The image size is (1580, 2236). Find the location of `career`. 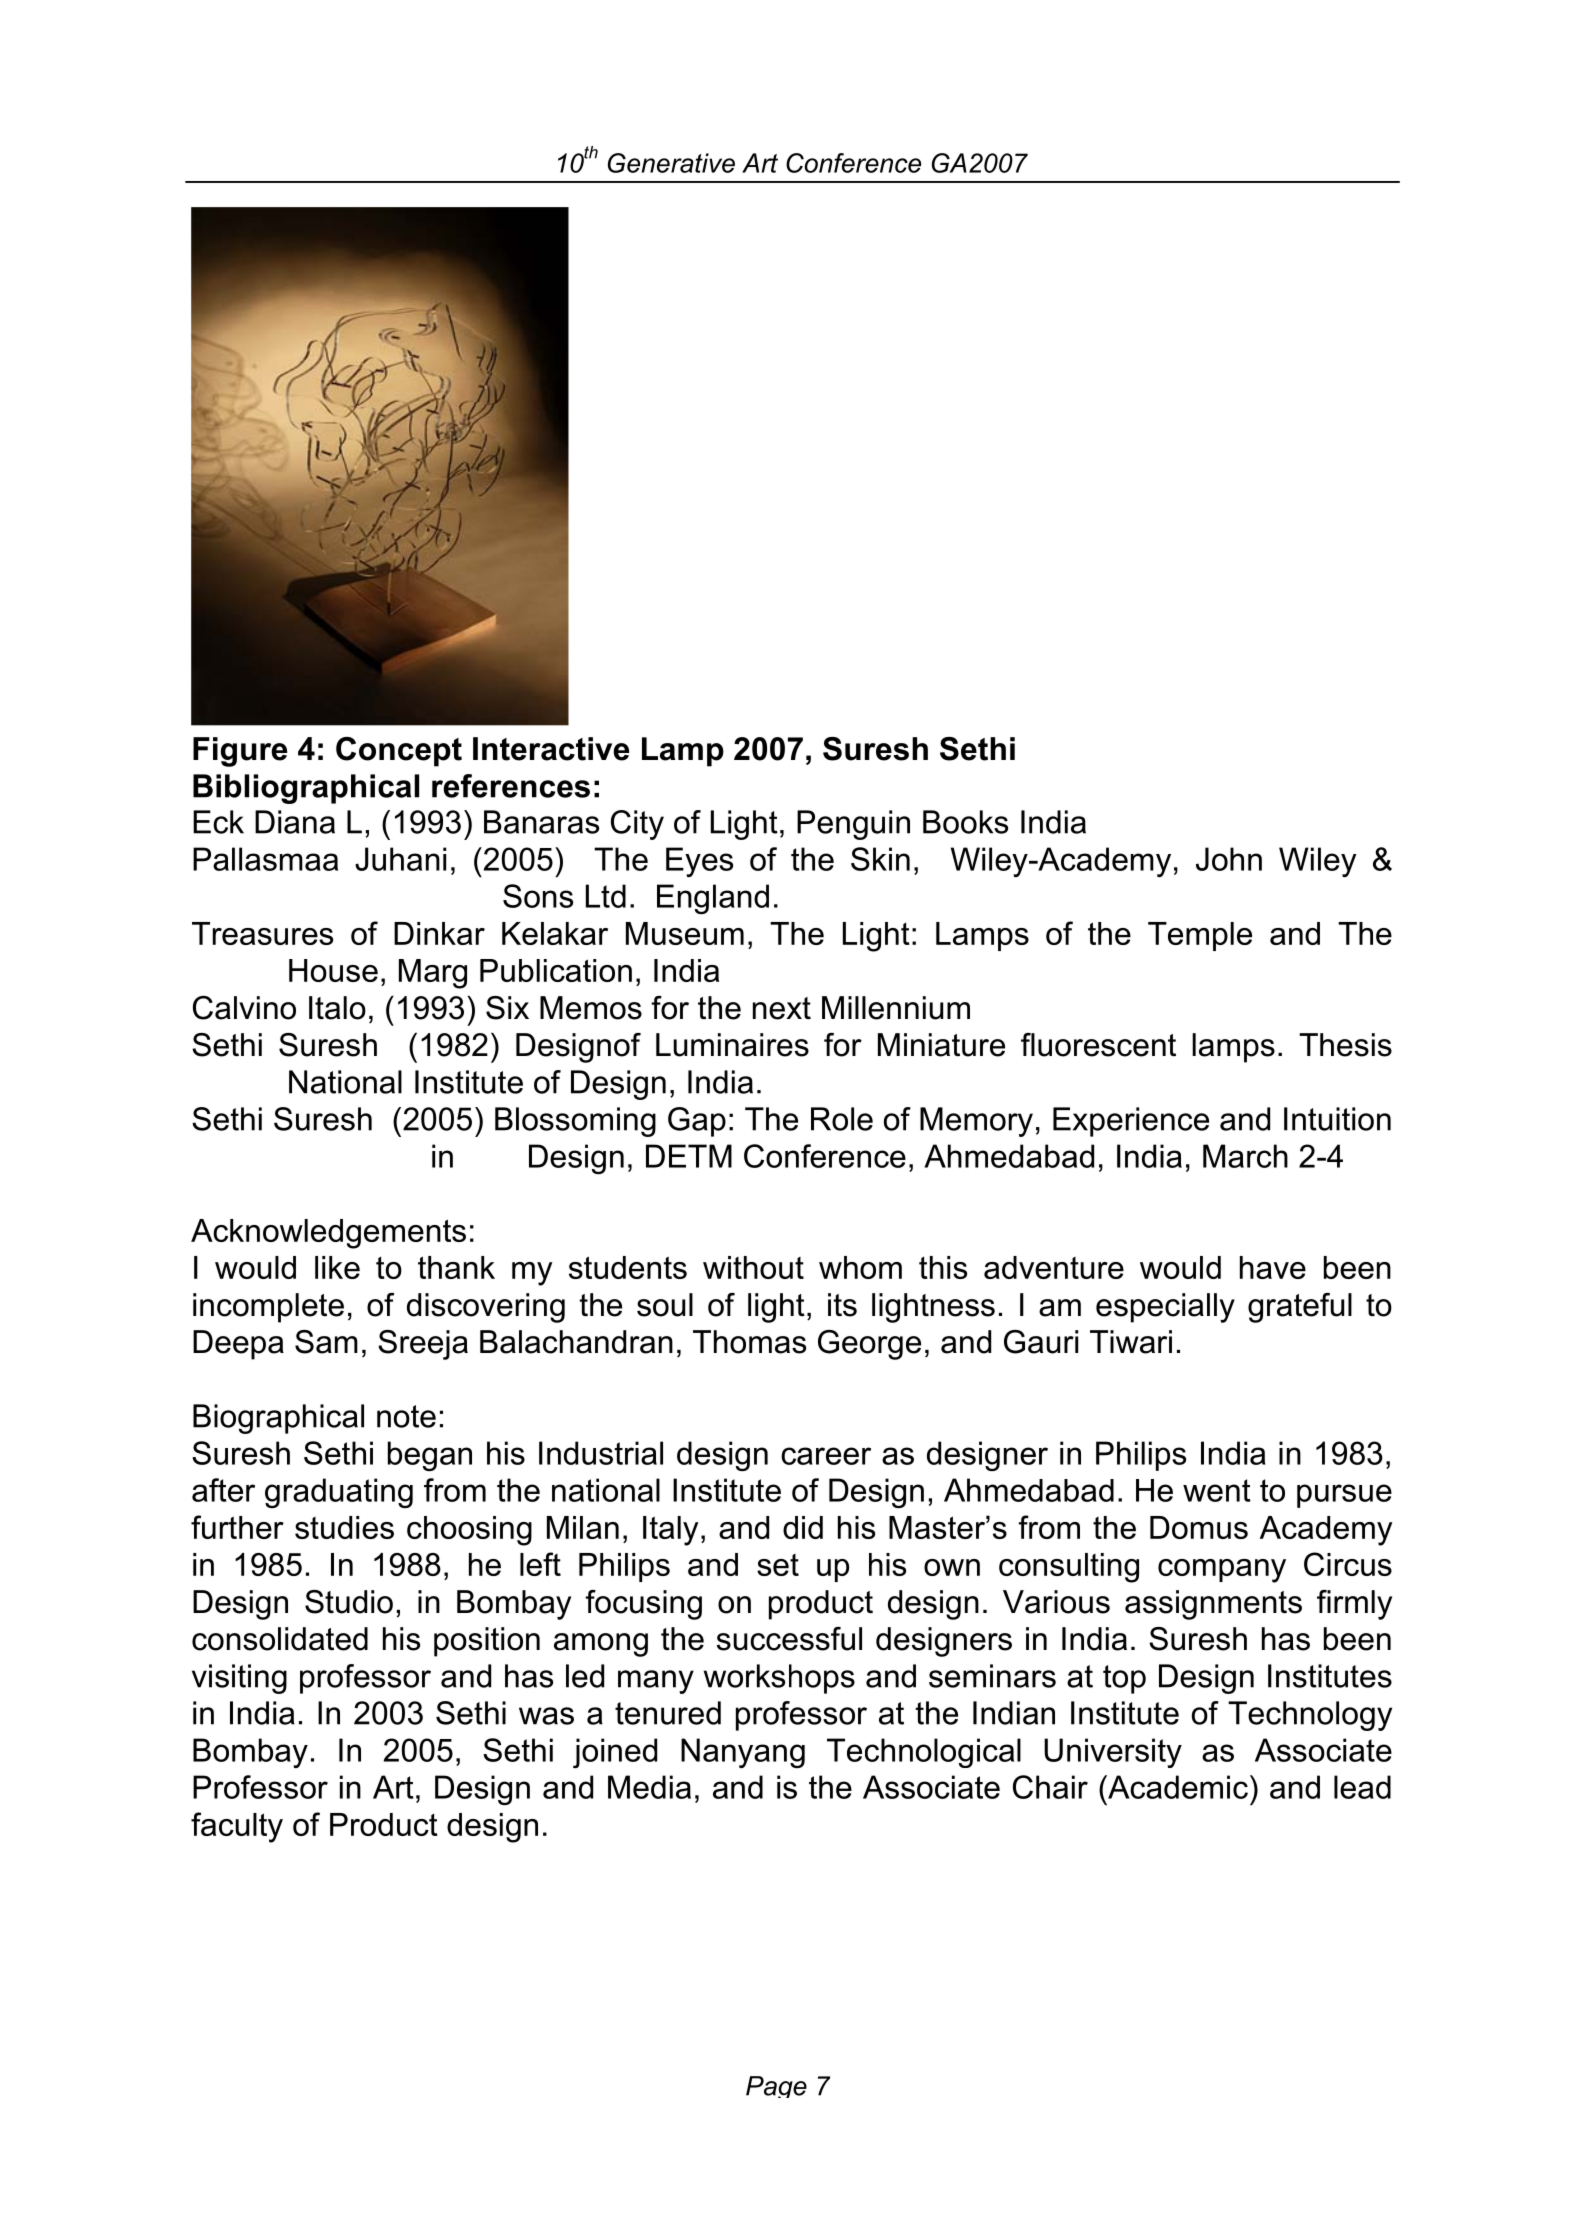

career is located at coordinates (826, 1456).
